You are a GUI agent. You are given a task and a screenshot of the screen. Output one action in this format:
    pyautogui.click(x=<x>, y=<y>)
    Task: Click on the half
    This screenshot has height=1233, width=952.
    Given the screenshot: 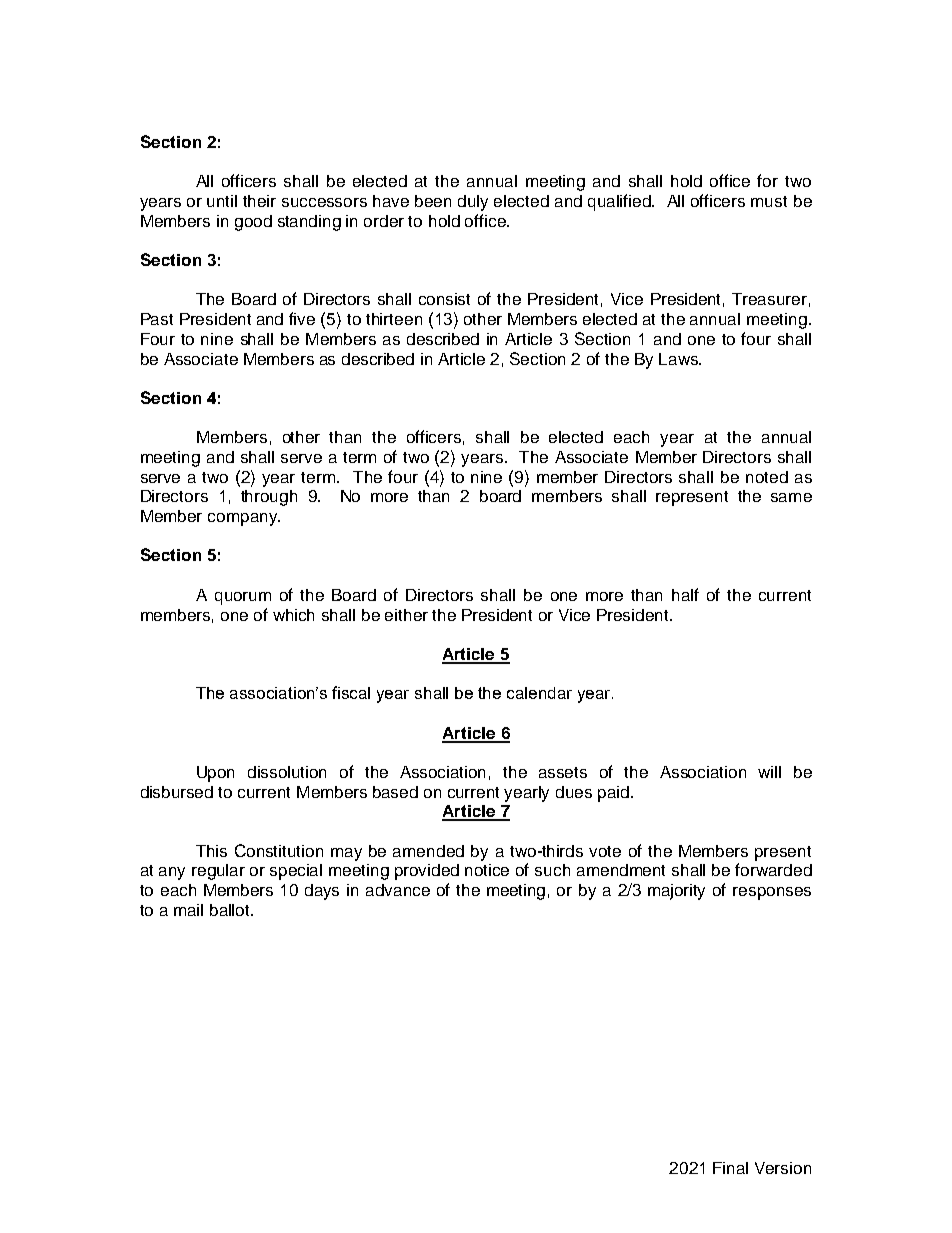 What is the action you would take?
    pyautogui.click(x=685, y=594)
